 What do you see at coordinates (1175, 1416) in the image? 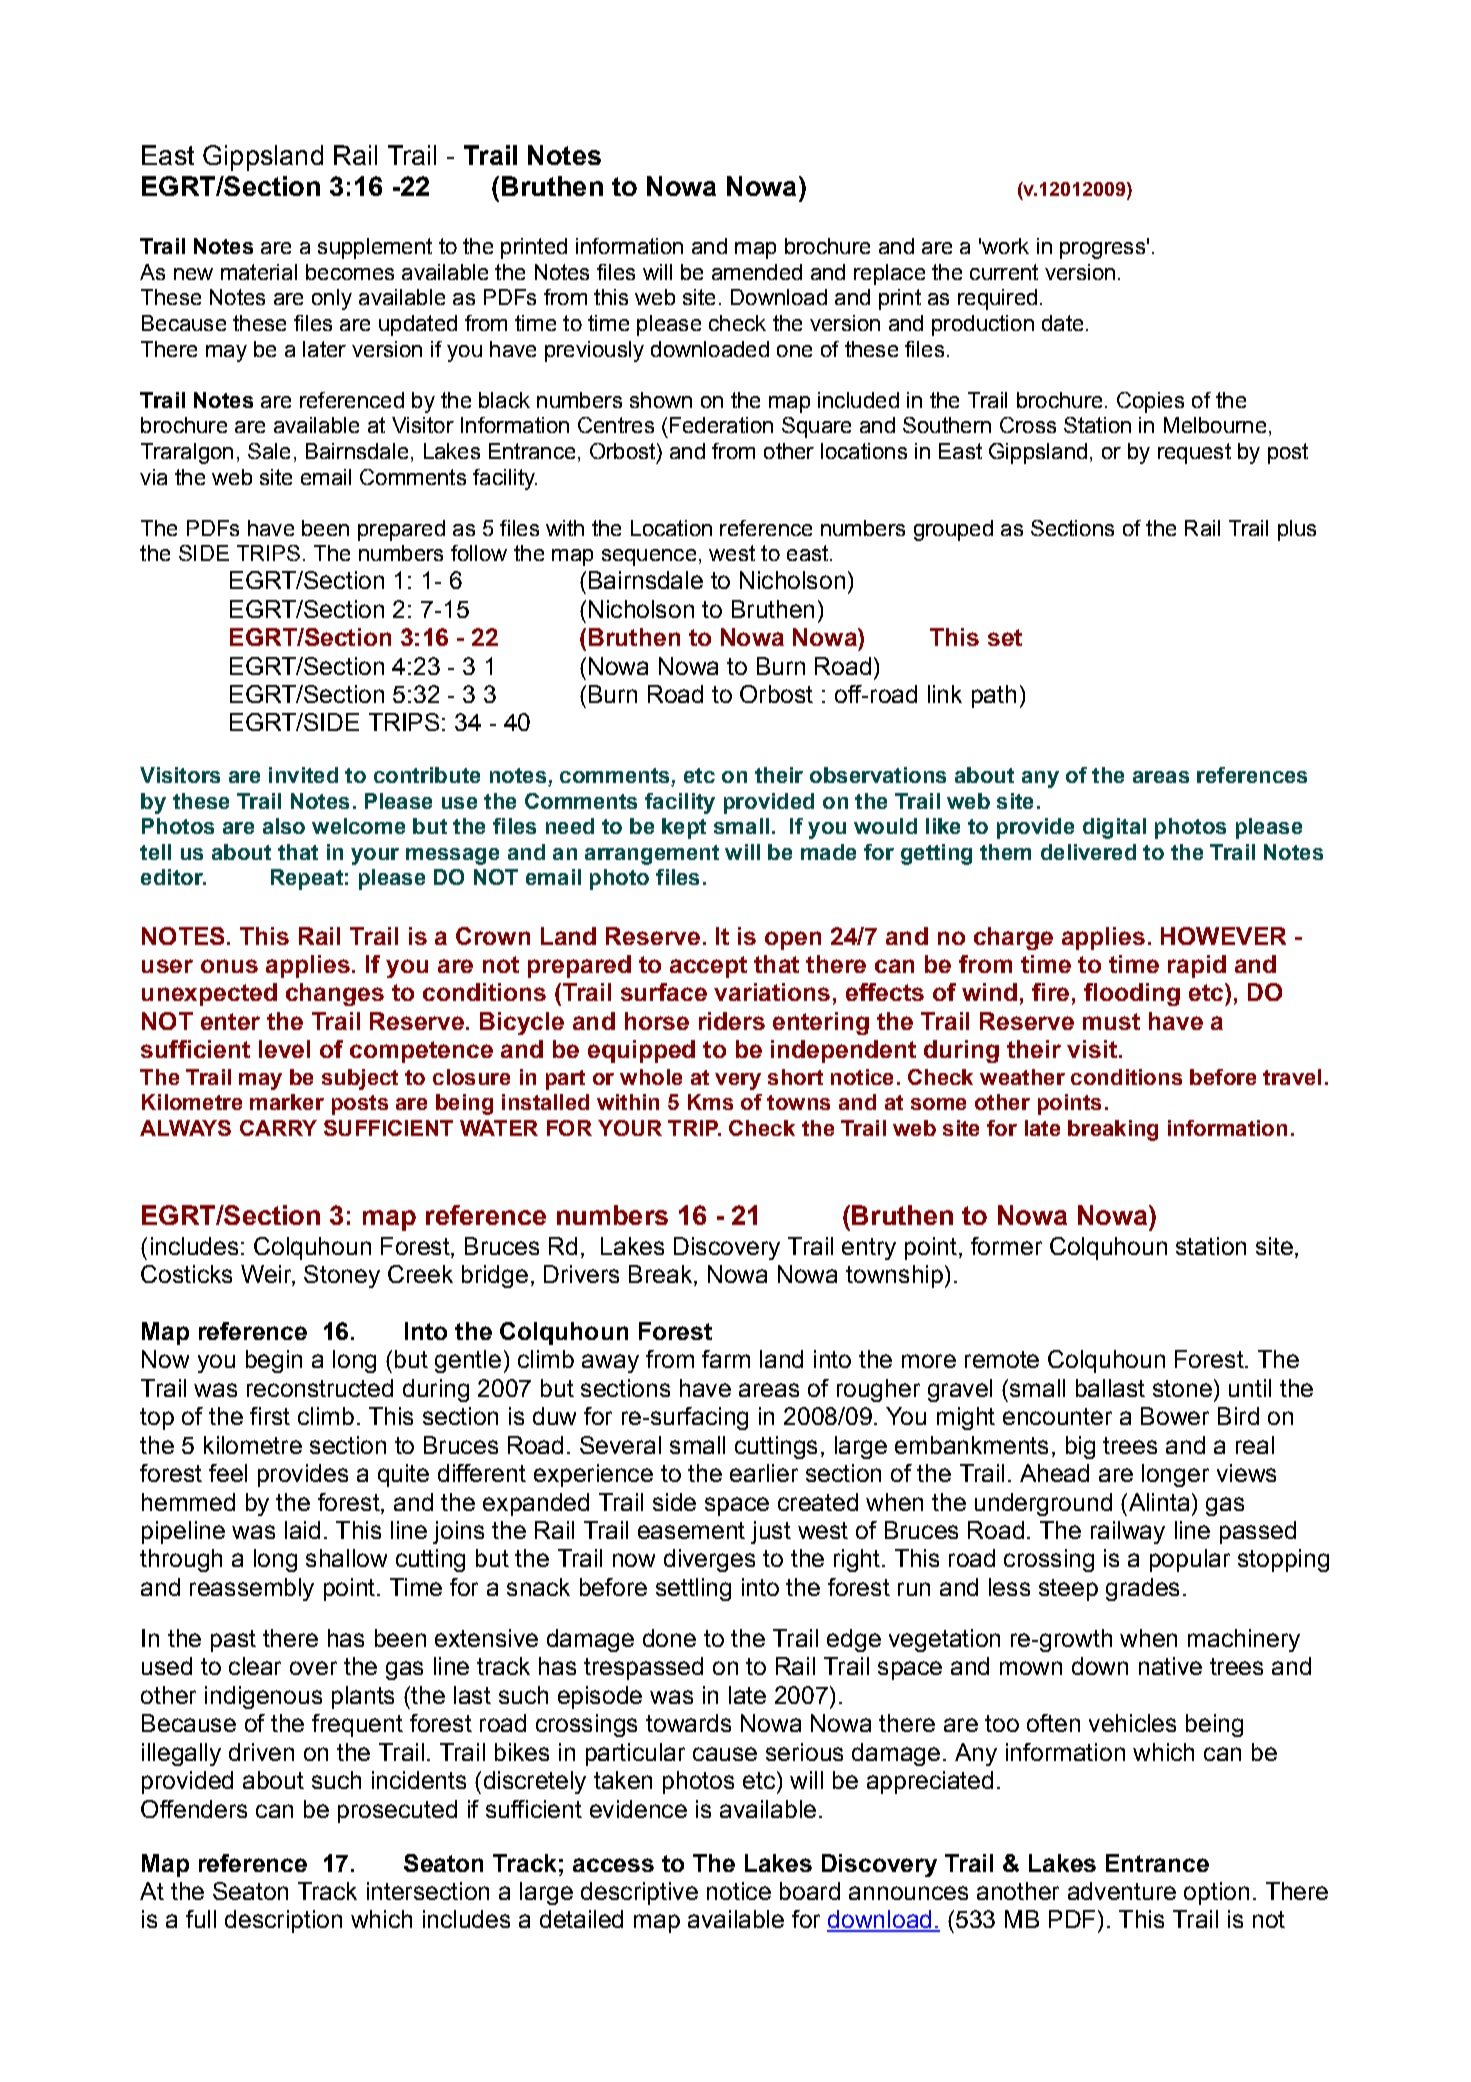
I see `Bower` at bounding box center [1175, 1416].
